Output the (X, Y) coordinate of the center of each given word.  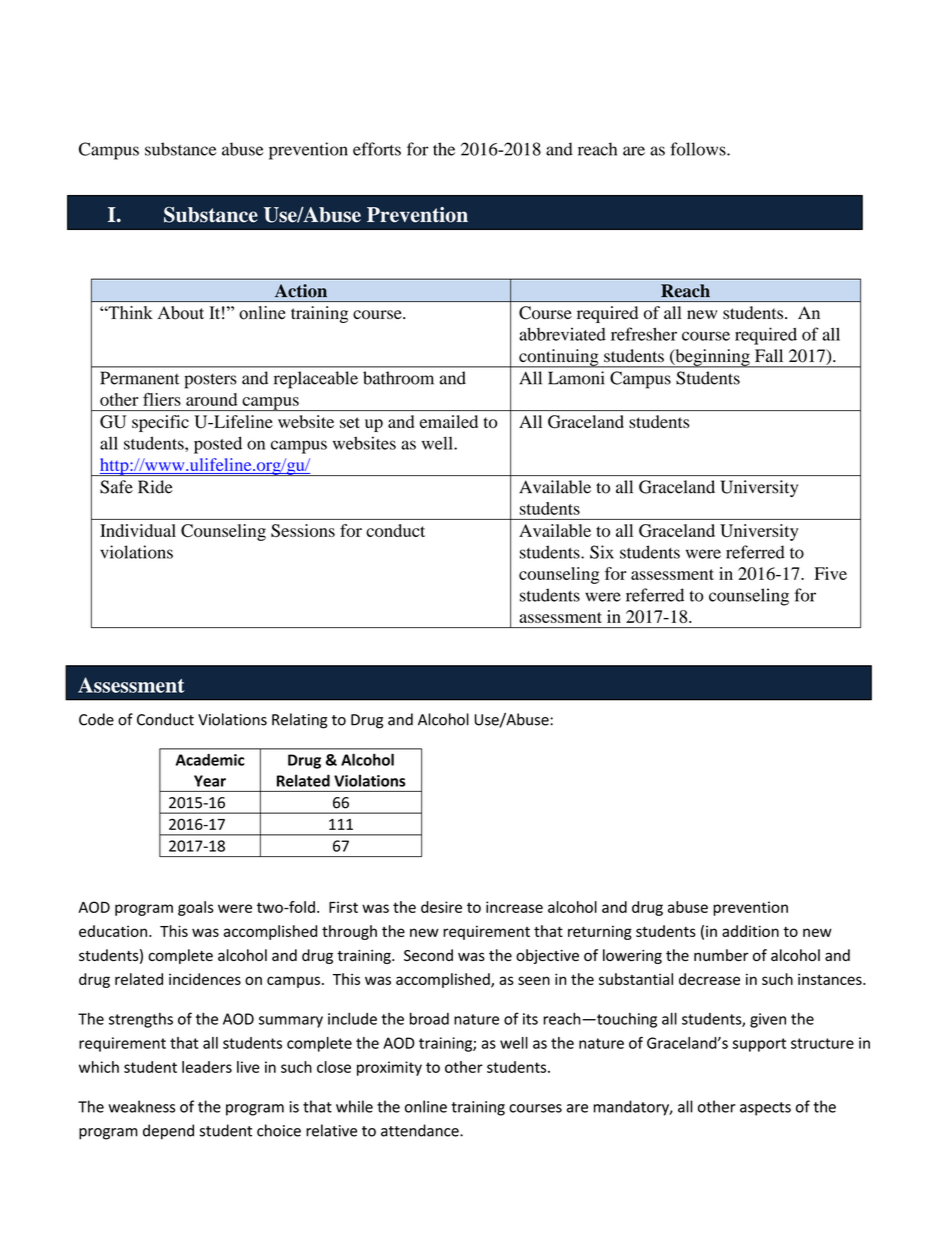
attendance (421, 1130)
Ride (155, 487)
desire (441, 907)
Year (210, 781)
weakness (141, 1106)
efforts (377, 149)
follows (699, 149)
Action (301, 291)
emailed (449, 421)
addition (750, 931)
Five (830, 573)
